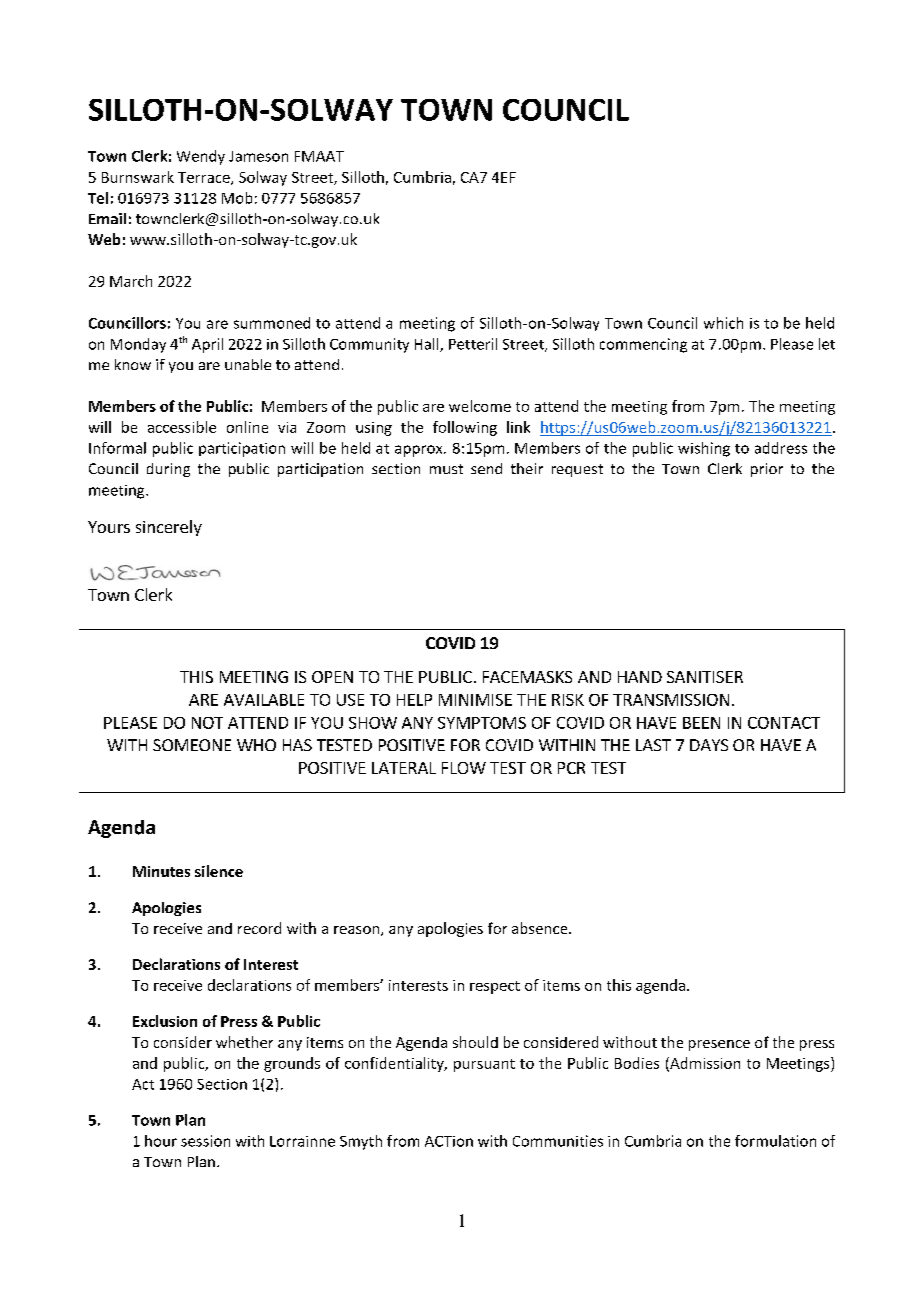  I want to click on SANITISER, so click(705, 677).
